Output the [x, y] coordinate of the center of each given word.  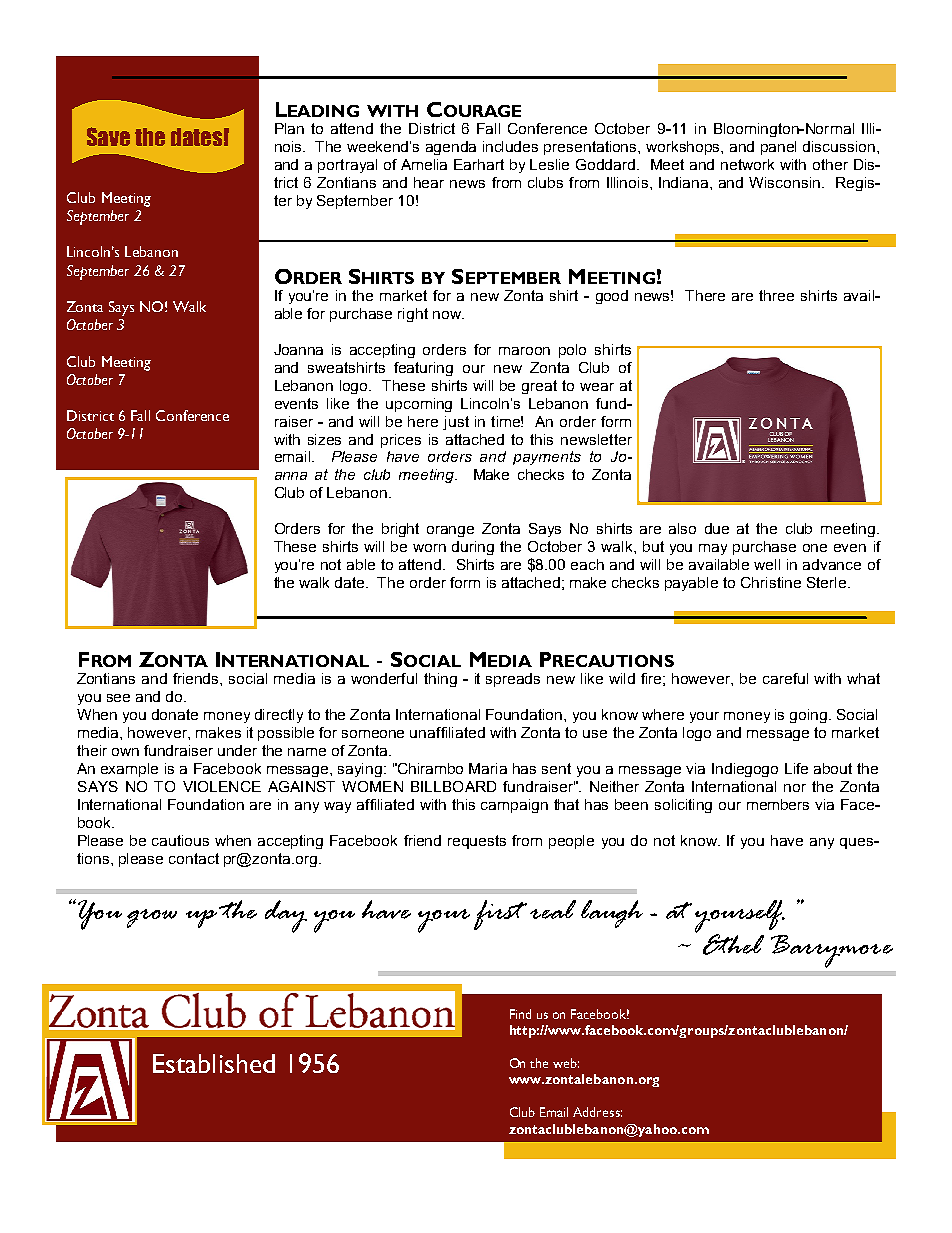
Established [214, 1063]
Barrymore [832, 951]
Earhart [479, 164]
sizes [324, 439]
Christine [771, 582]
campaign [514, 806]
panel [778, 148]
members [778, 804]
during [473, 548]
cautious [180, 840]
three [776, 295]
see [118, 698]
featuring [423, 369]
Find [520, 1014]
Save [108, 136]
